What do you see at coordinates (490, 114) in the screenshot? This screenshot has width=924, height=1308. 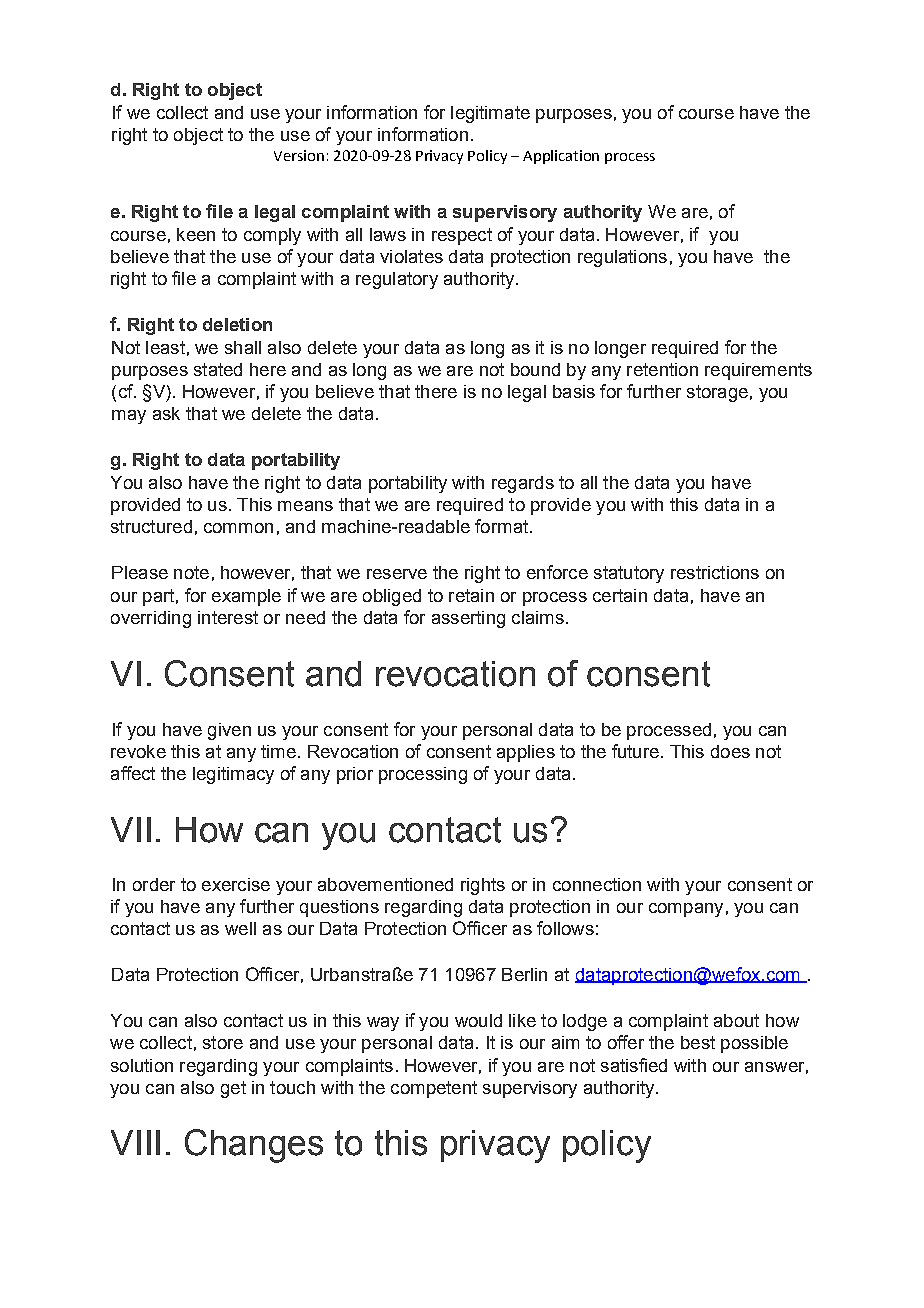 I see `legitimate` at bounding box center [490, 114].
